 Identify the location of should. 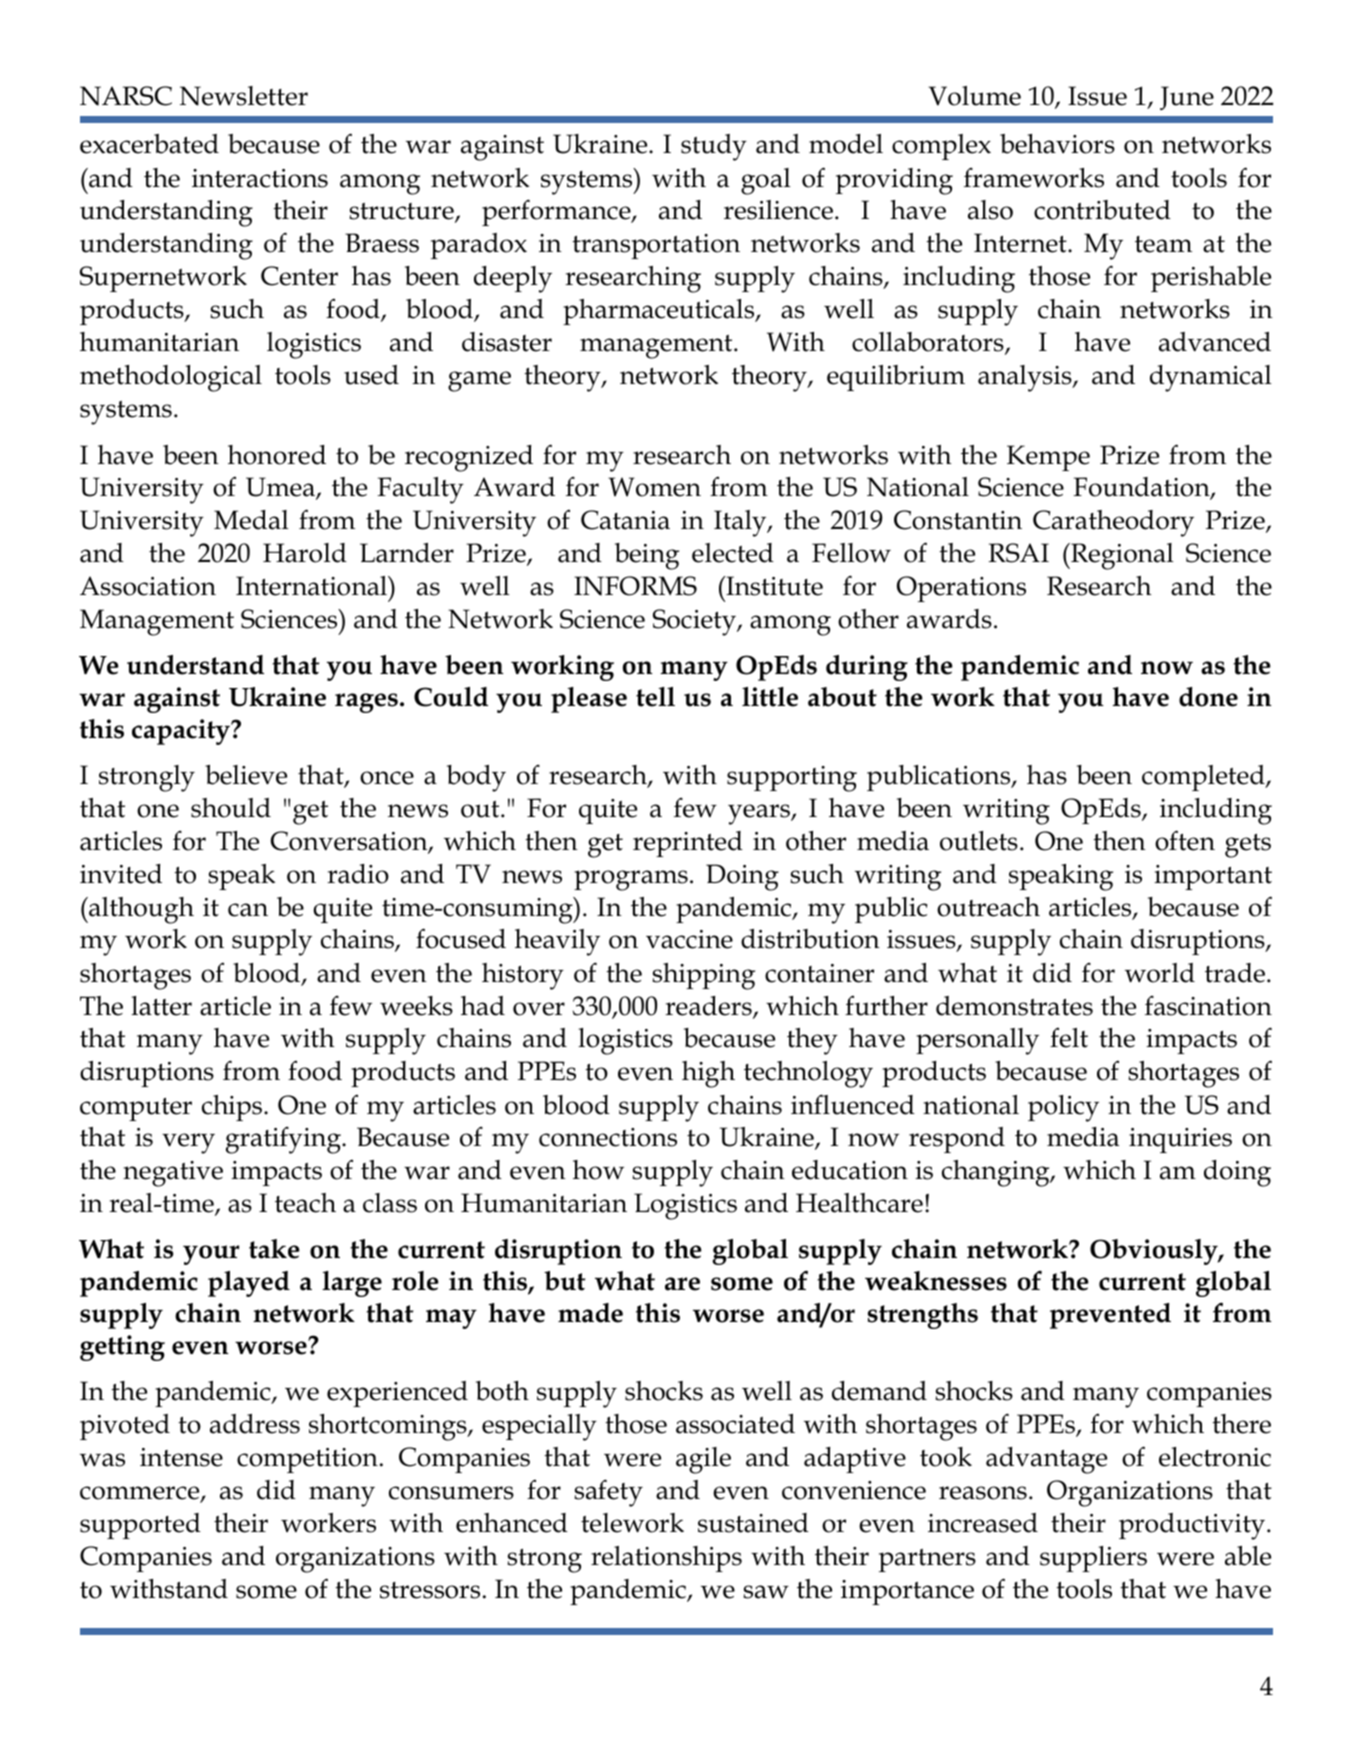
(231, 808).
